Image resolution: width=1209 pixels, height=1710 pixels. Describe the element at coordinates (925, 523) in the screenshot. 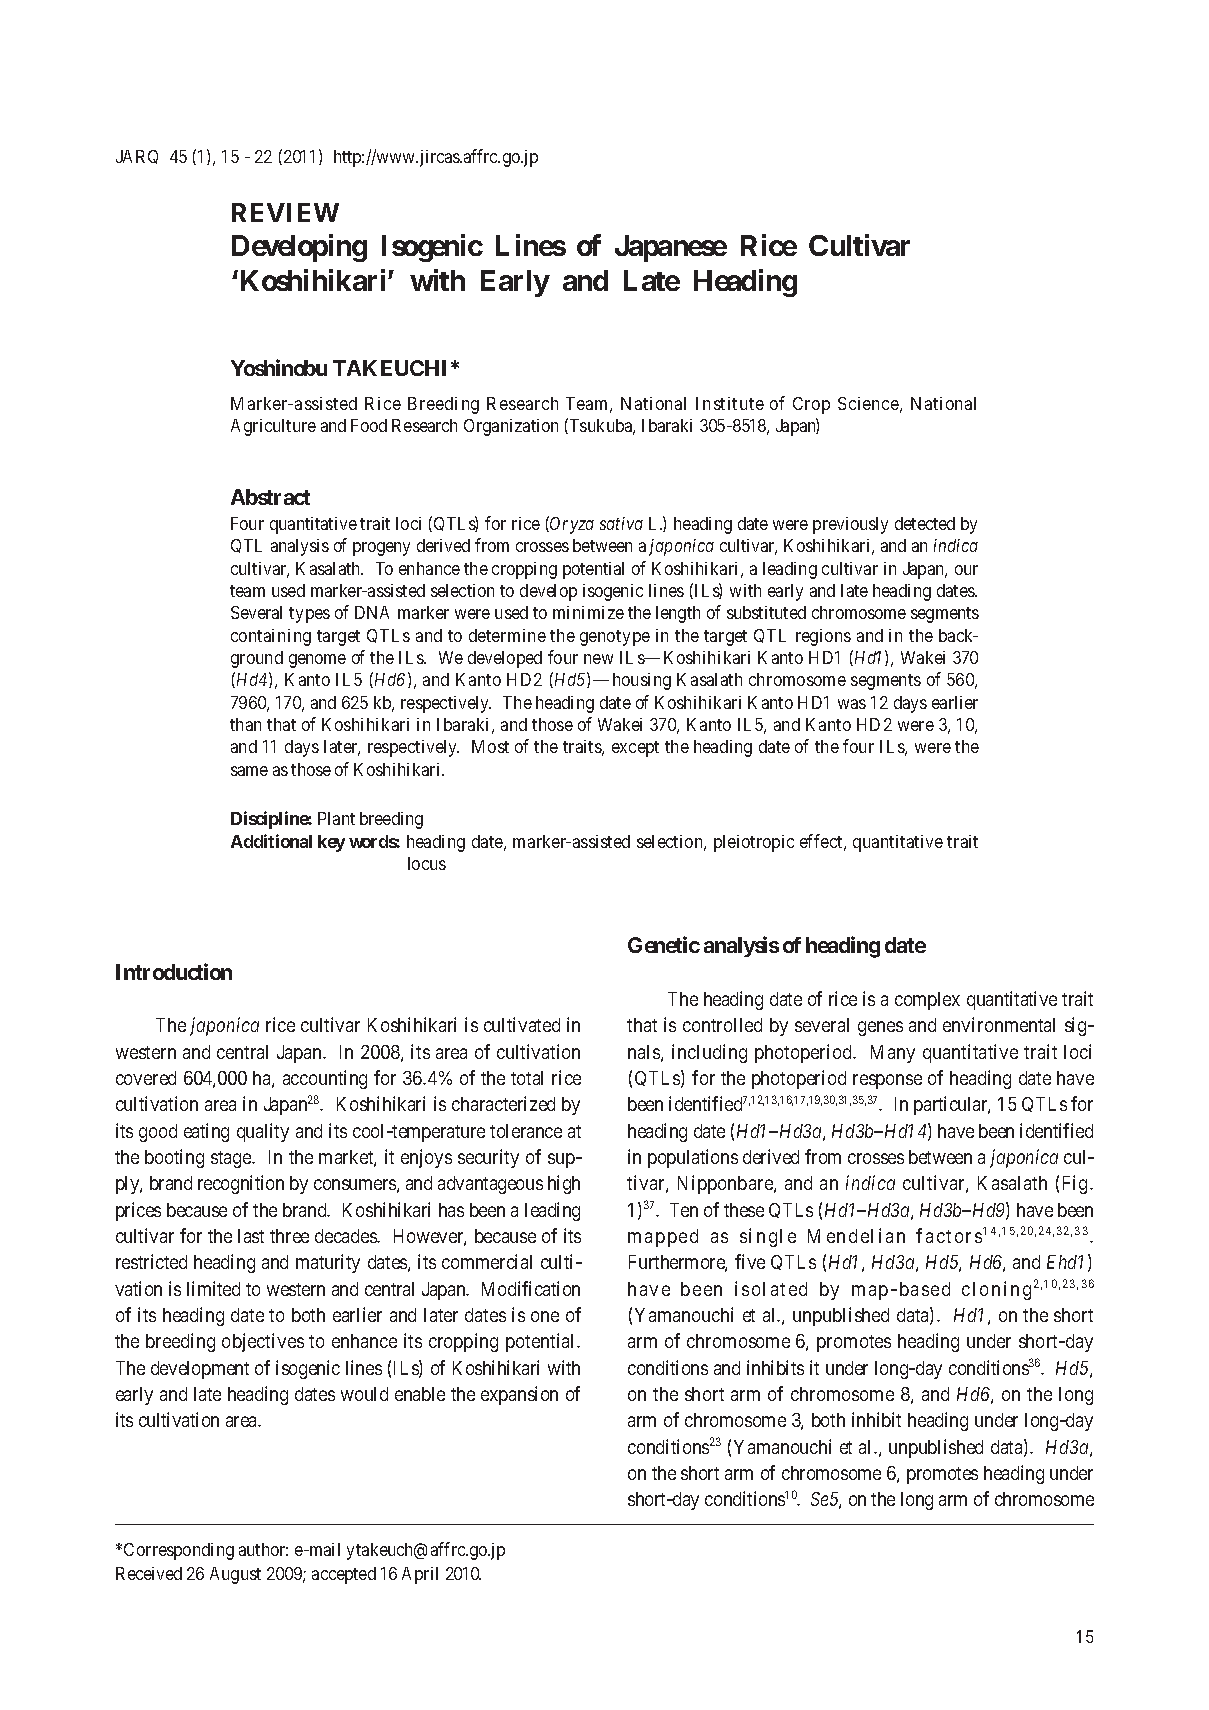

I see `detected` at that location.
